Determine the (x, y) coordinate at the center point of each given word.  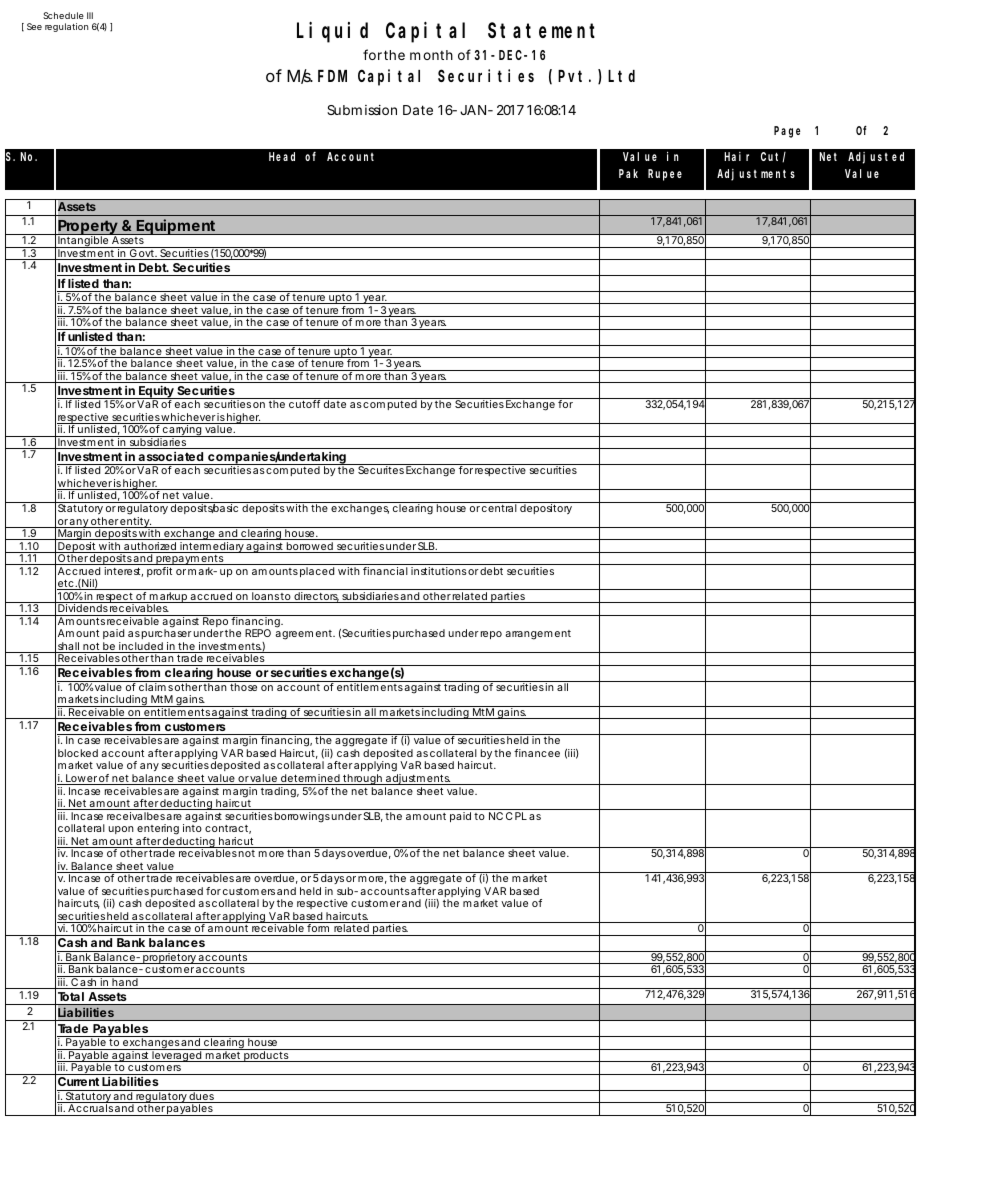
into (192, 828)
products (266, 1055)
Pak (628, 173)
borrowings (302, 817)
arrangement (538, 635)
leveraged (176, 1055)
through (362, 779)
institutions (439, 571)
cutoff (304, 404)
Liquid (332, 33)
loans (265, 597)
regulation (66, 27)
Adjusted (876, 158)
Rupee (665, 175)
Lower (81, 779)
